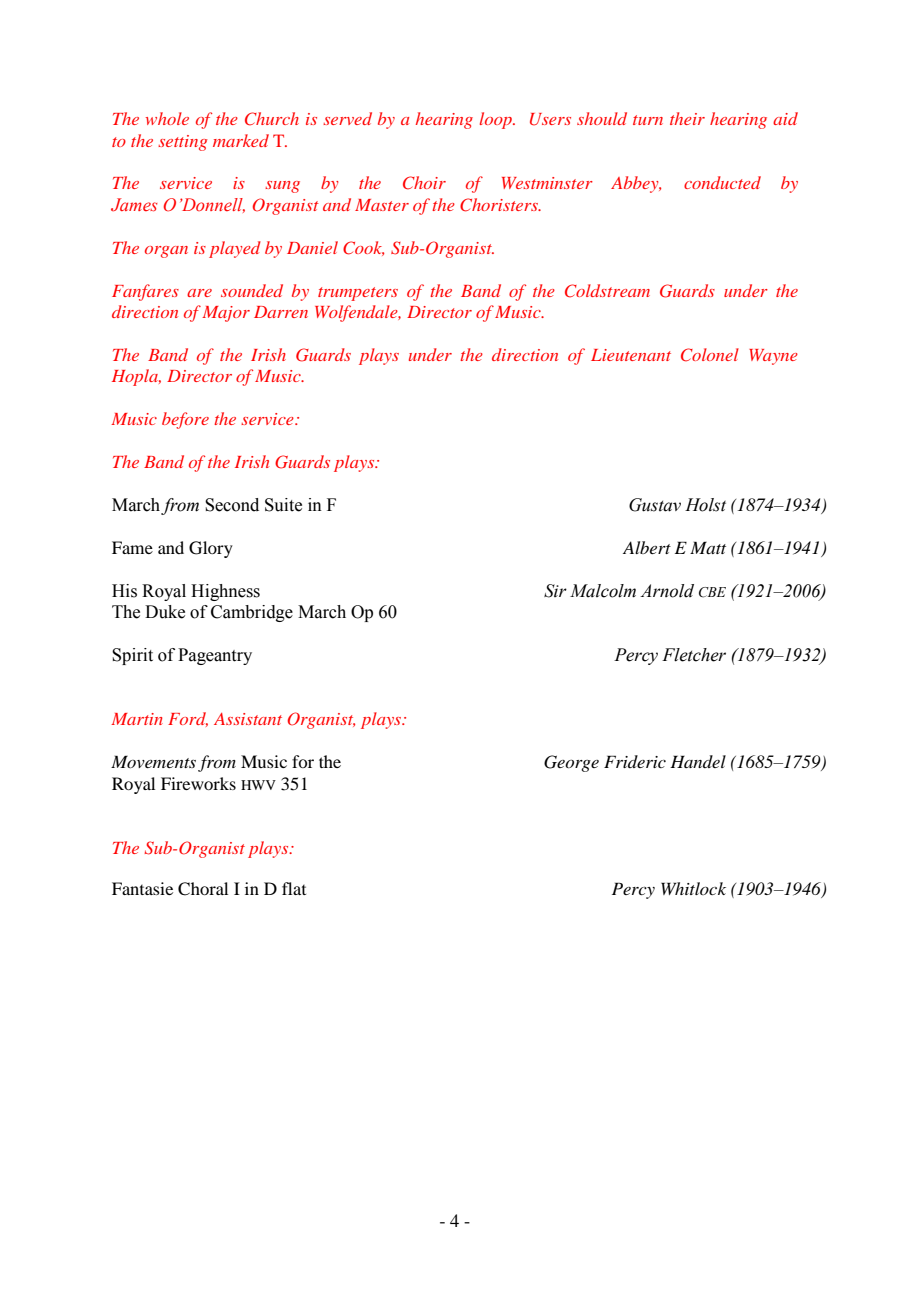 Image resolution: width=924 pixels, height=1308 pixels. I want to click on loop, so click(497, 120).
